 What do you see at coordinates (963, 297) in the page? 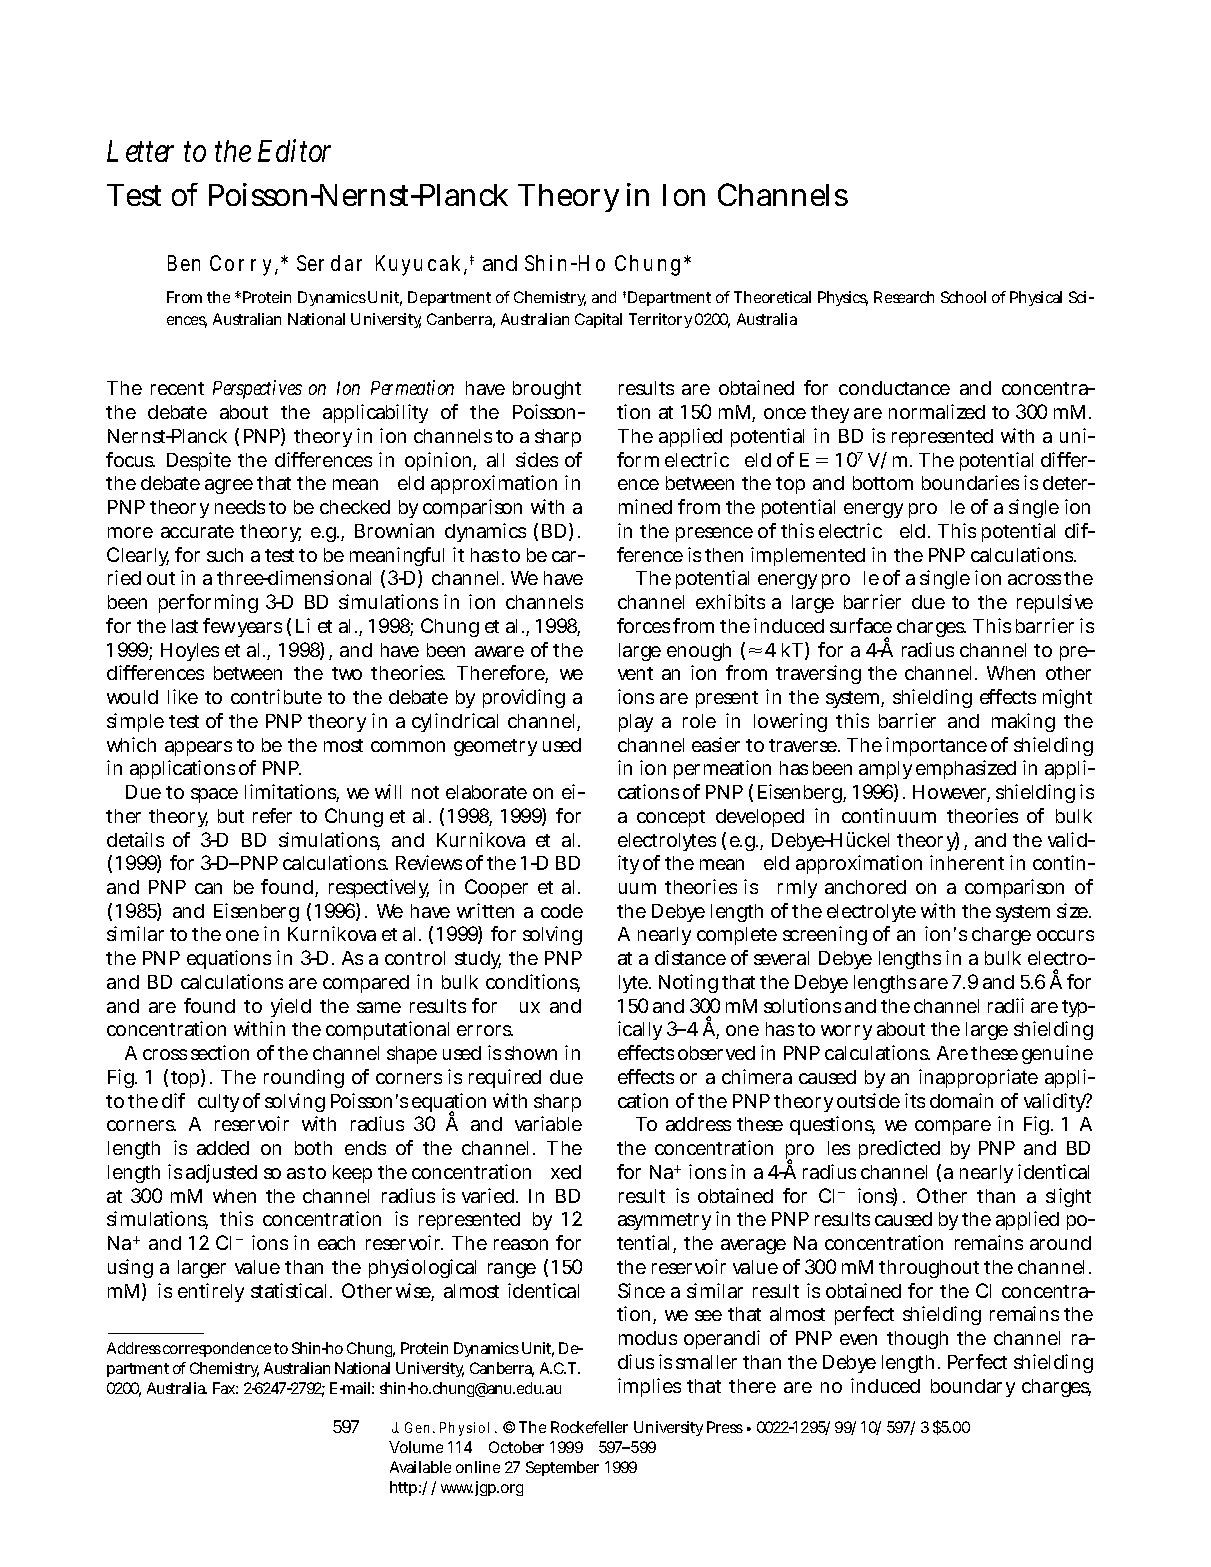
I see `School` at bounding box center [963, 297].
